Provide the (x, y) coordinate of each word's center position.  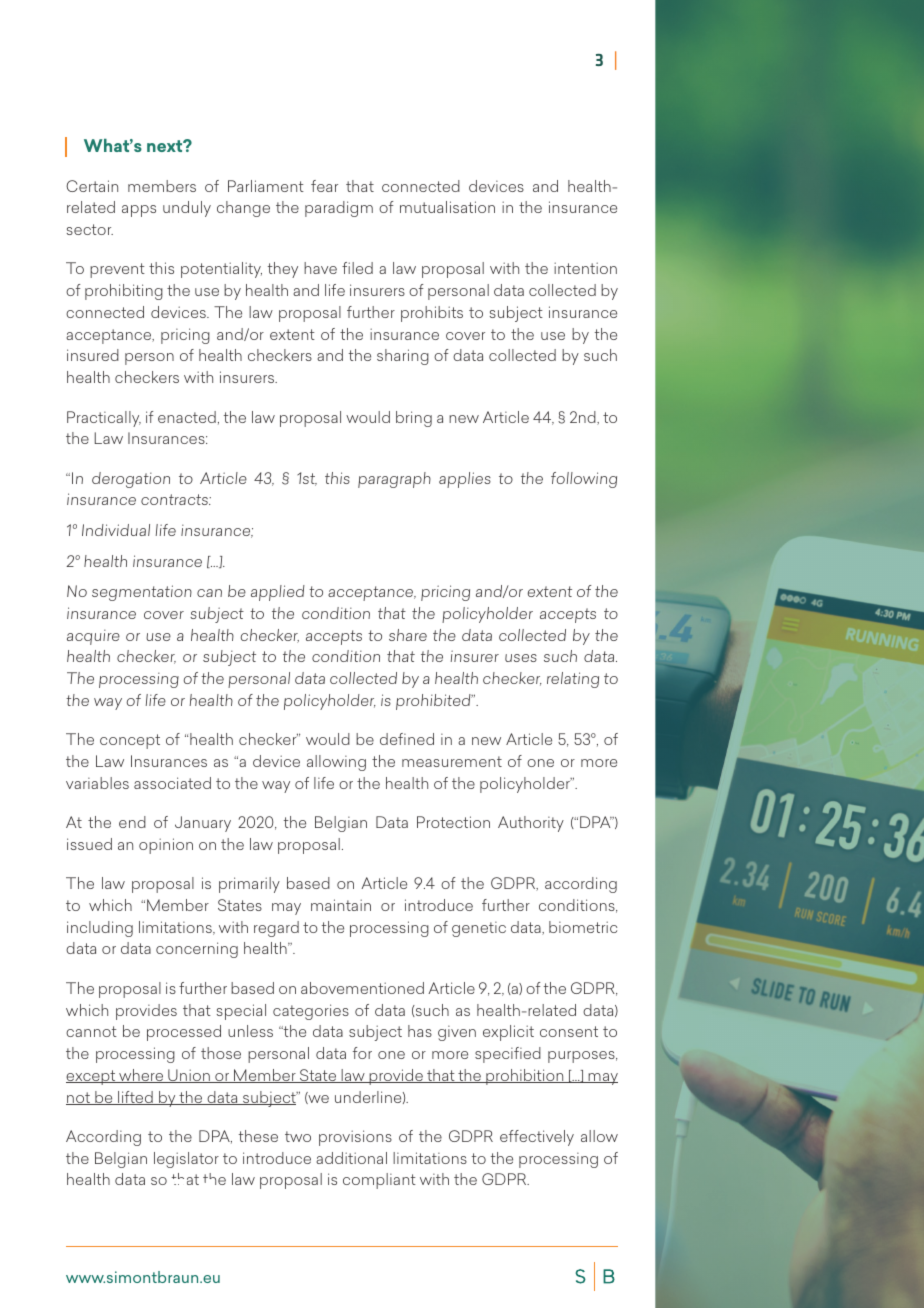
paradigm (339, 209)
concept (130, 741)
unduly (187, 209)
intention (585, 268)
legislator (186, 1160)
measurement (452, 761)
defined (407, 739)
